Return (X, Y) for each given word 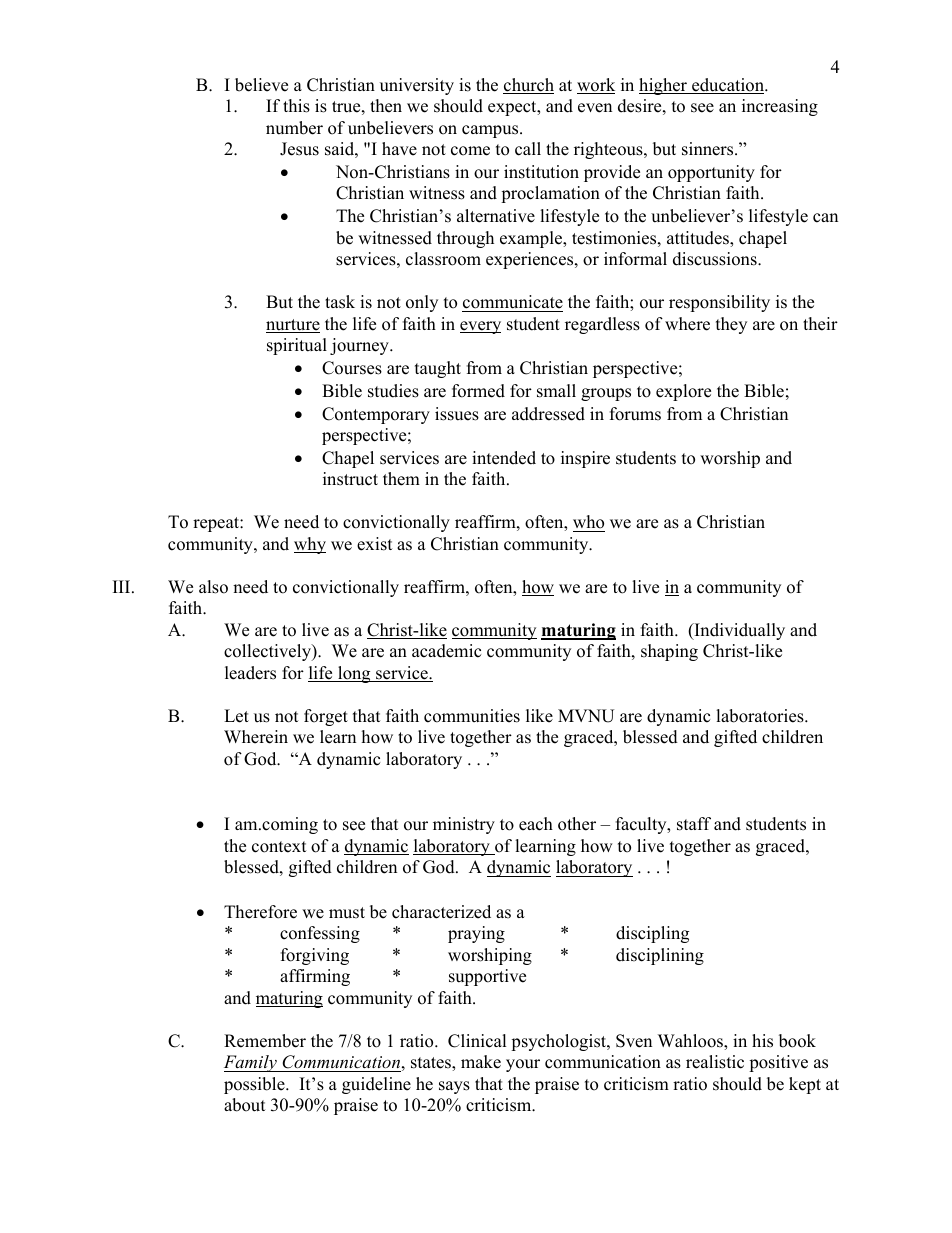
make (481, 1062)
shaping (669, 652)
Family (251, 1063)
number (294, 128)
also (213, 587)
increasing (780, 107)
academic (446, 651)
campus (491, 131)
